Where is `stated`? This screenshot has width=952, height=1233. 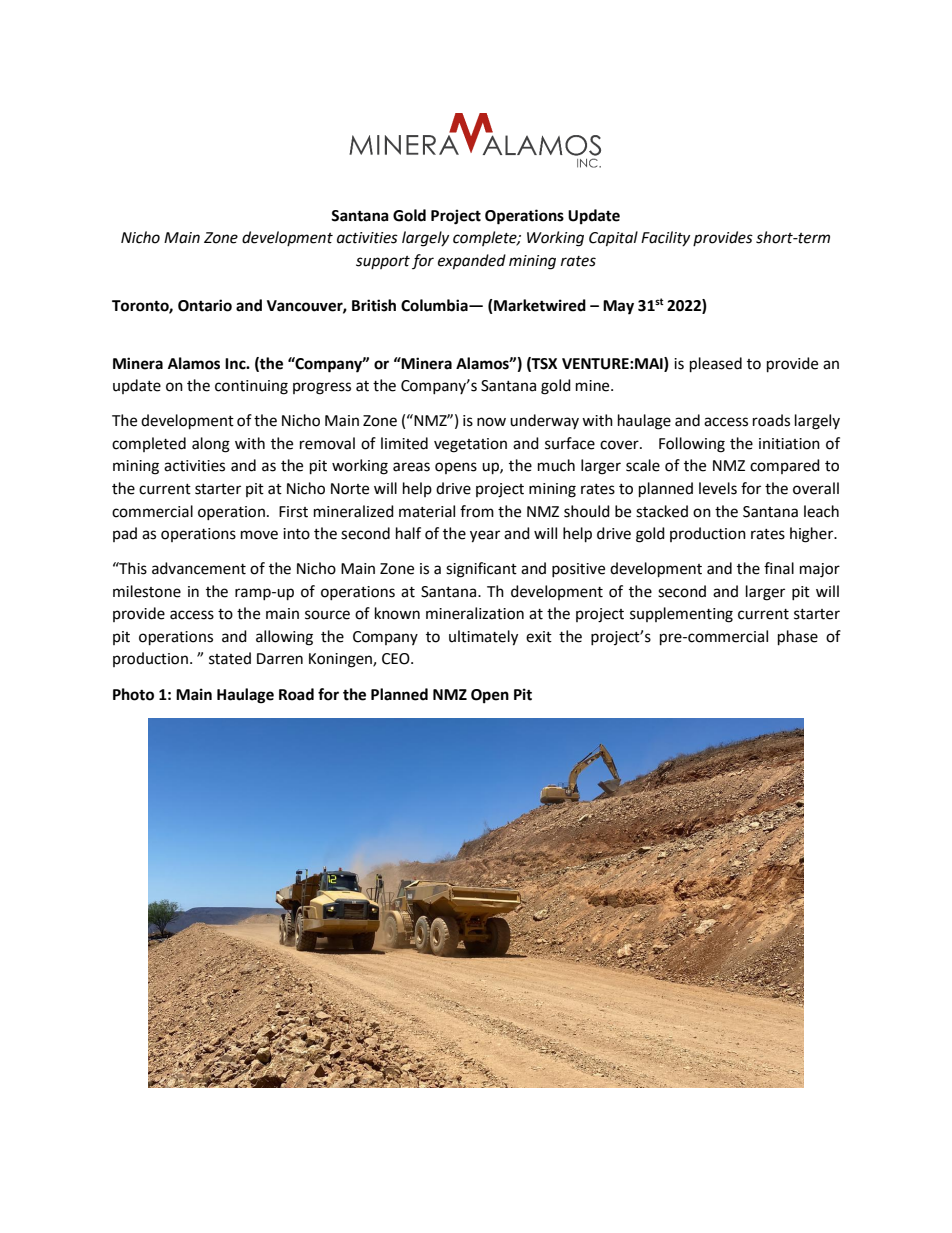
stated is located at coordinates (230, 658).
